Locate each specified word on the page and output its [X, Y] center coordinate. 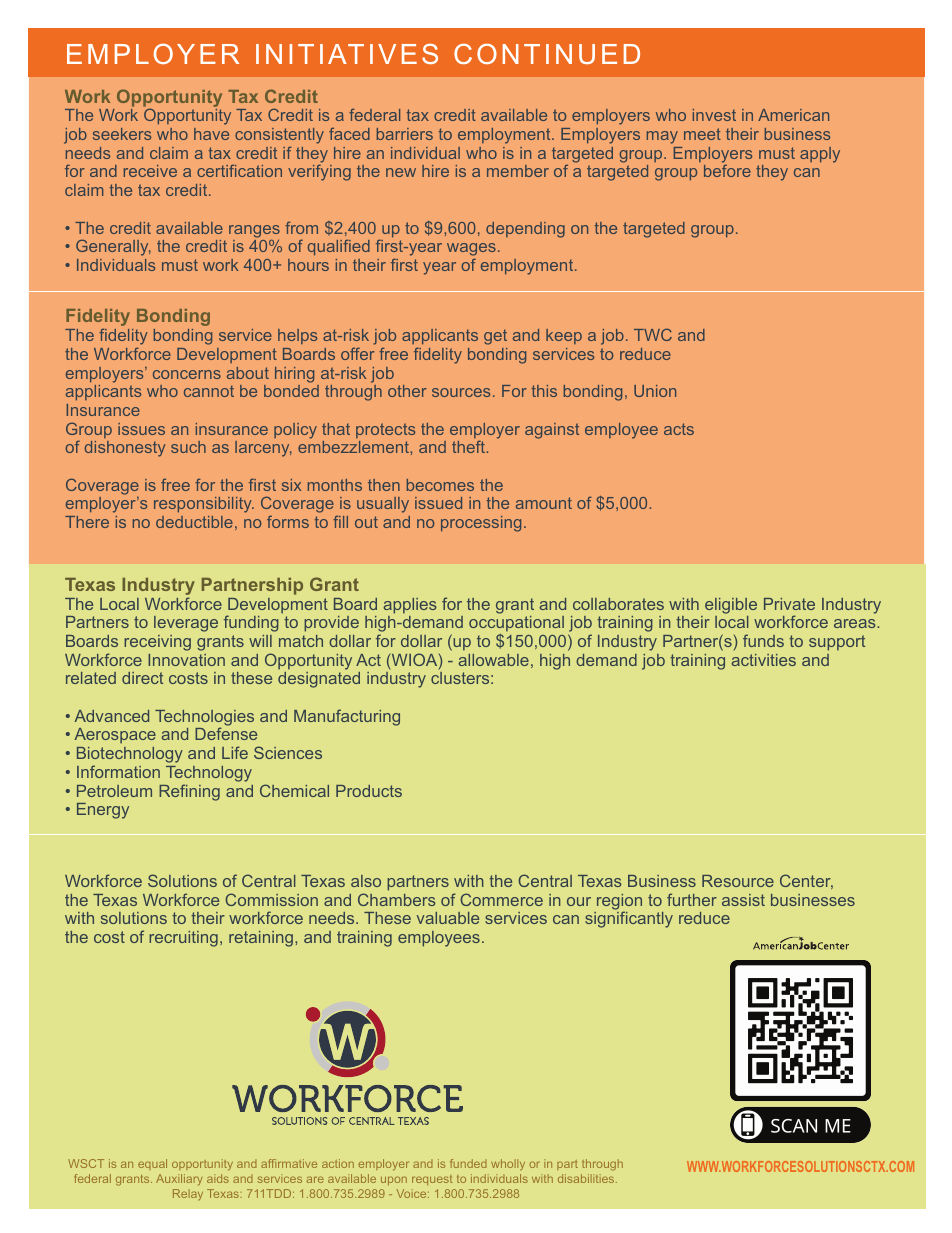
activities [763, 660]
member [518, 171]
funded [468, 1163]
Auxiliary [179, 1180]
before [727, 170]
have [211, 134]
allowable [493, 660]
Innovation [186, 660]
